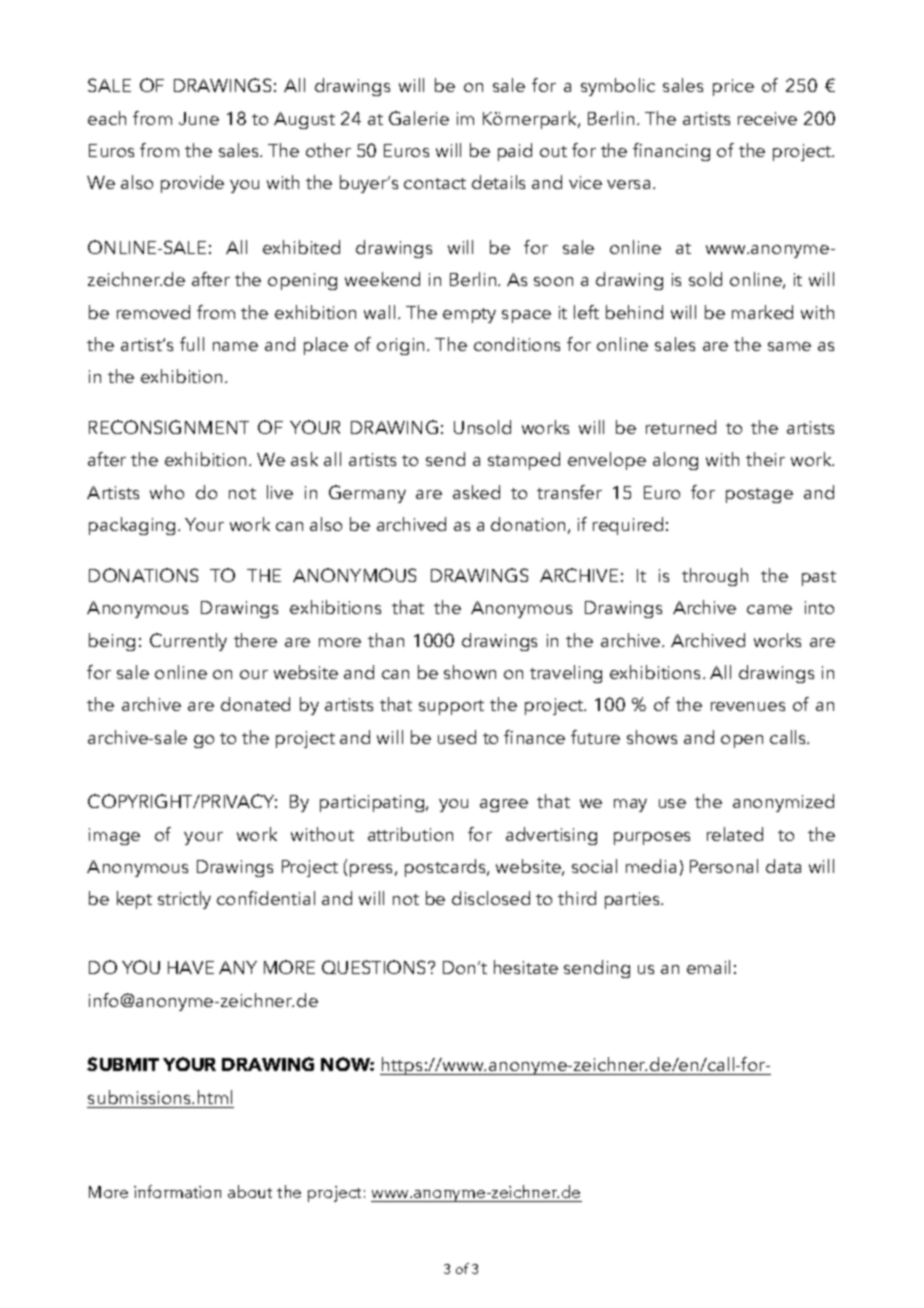 This screenshot has height=1308, width=924. Describe the element at coordinates (199, 118) in the screenshot. I see `June` at that location.
